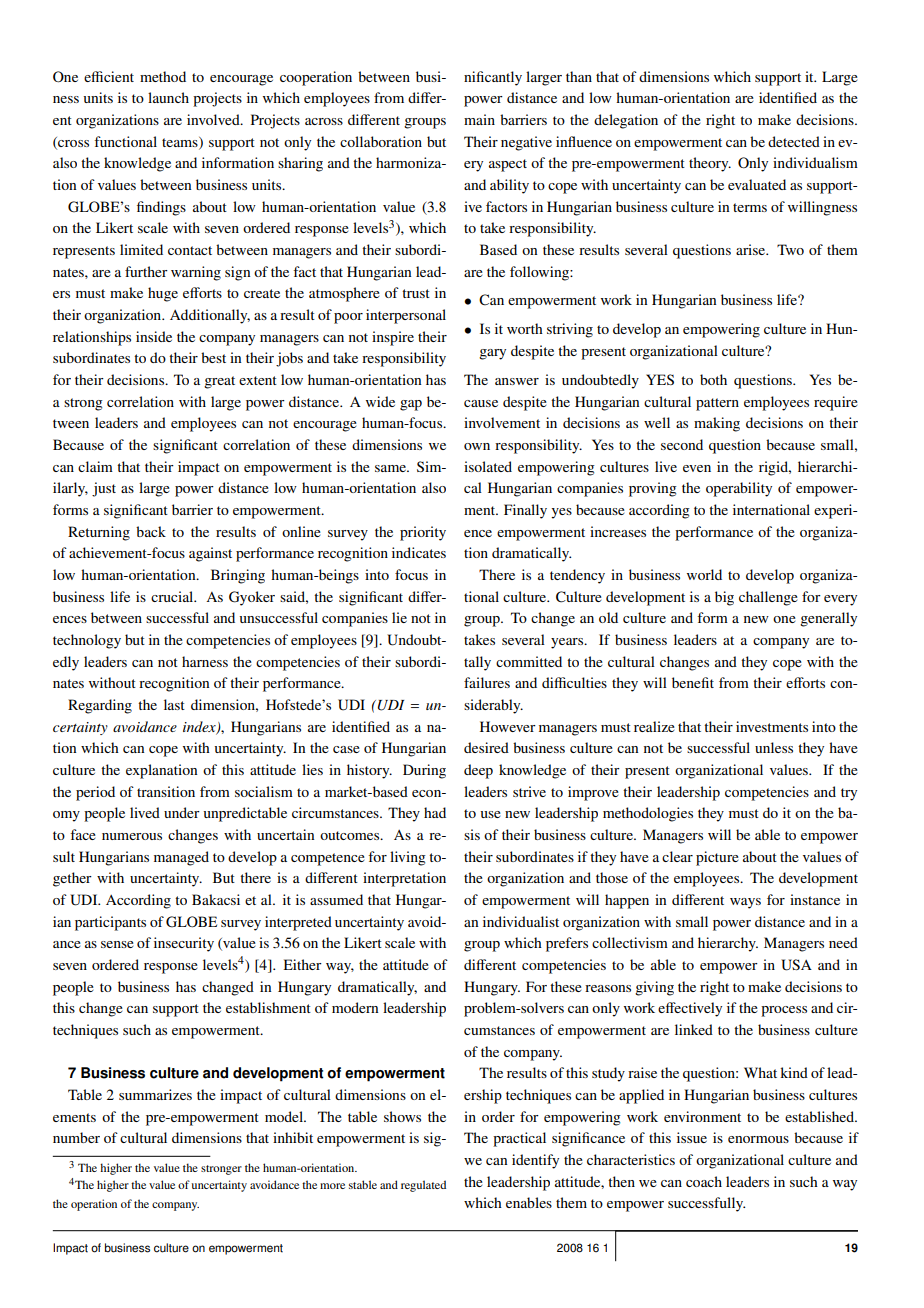 The height and width of the image is (1308, 924). I want to click on detected, so click(794, 141).
